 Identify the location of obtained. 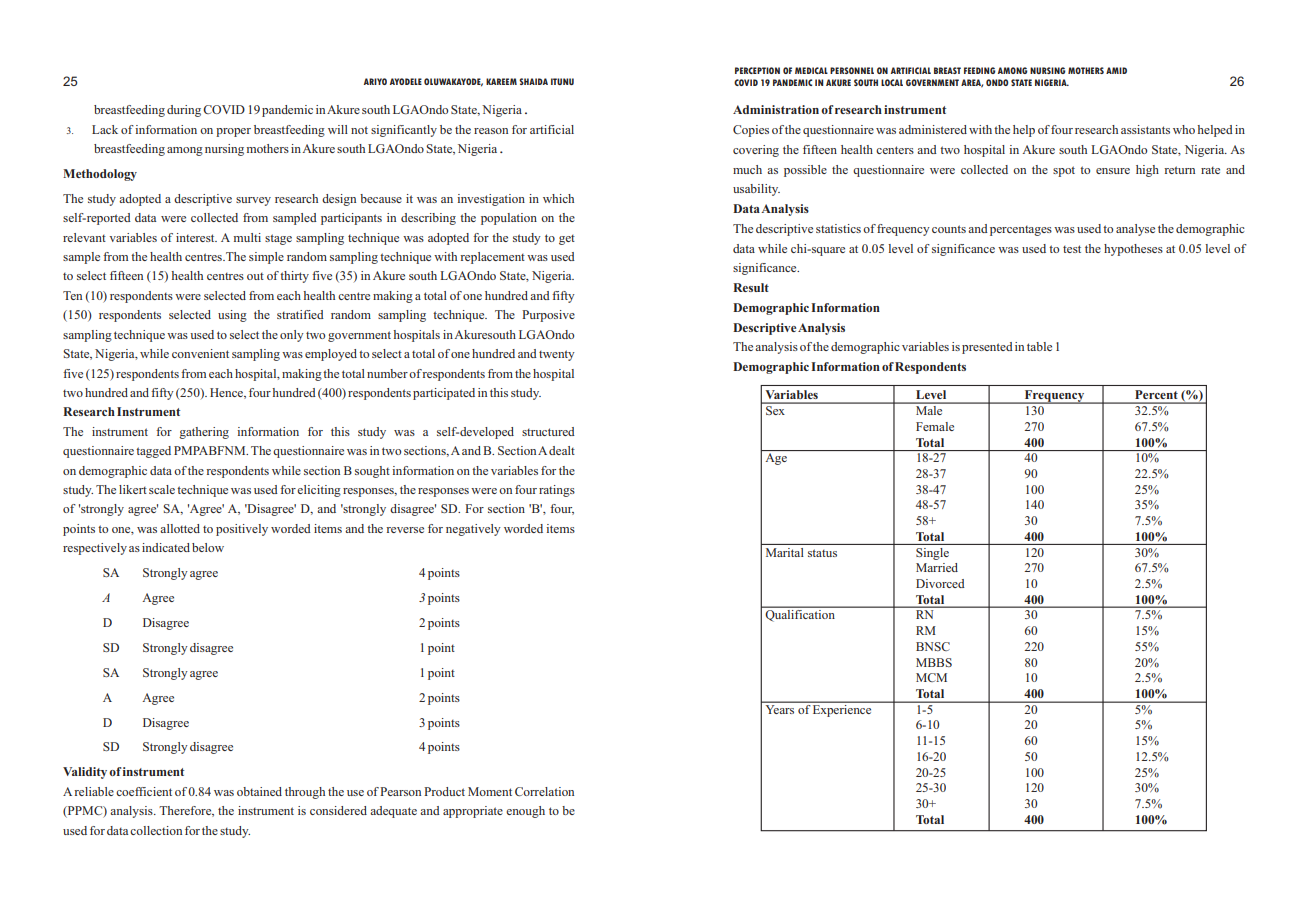
(259, 791).
